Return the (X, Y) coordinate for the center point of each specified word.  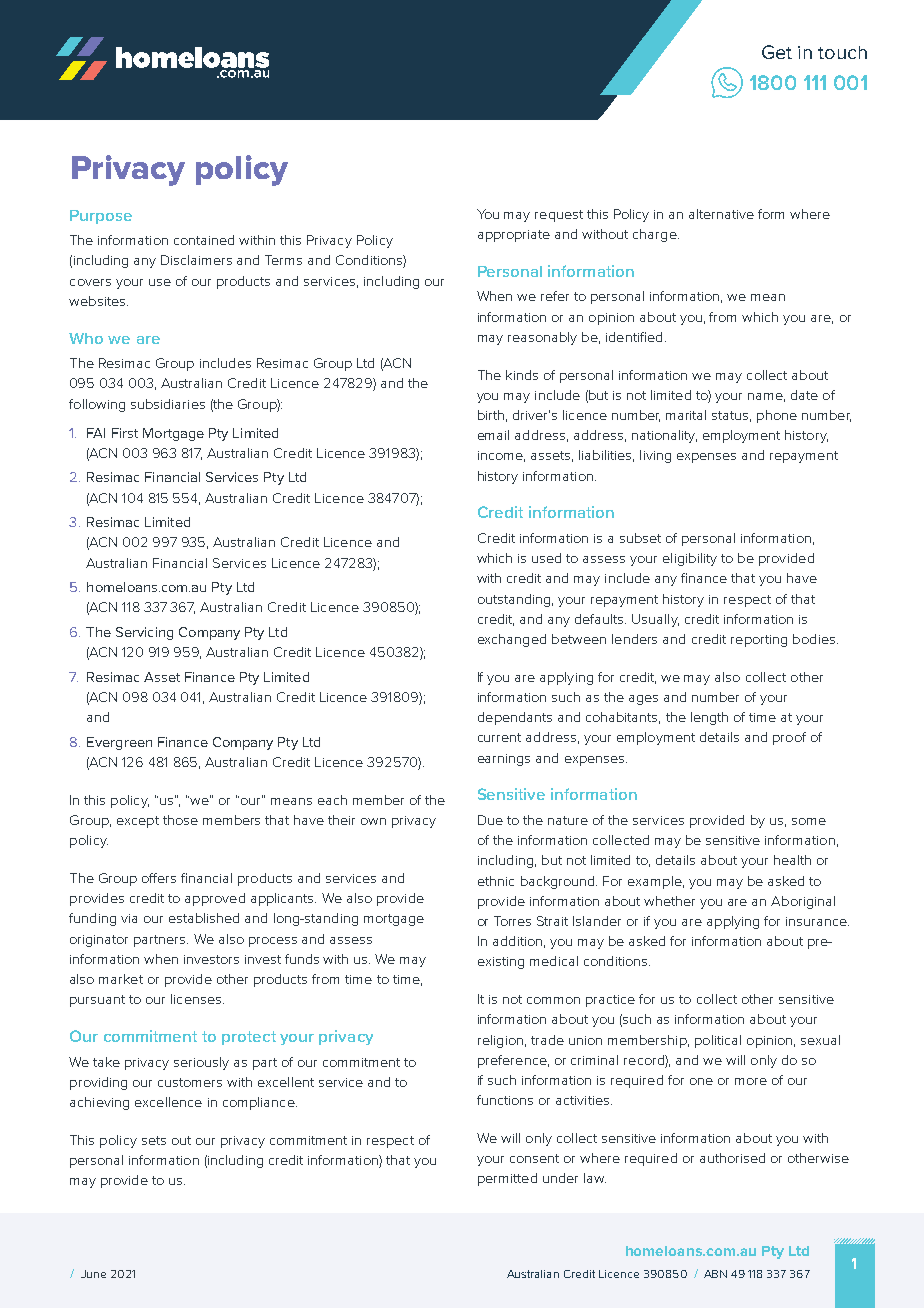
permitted (507, 1179)
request (559, 216)
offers (159, 878)
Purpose (101, 217)
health (792, 860)
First (125, 433)
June (93, 1274)
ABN (715, 1274)
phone (777, 416)
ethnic (496, 881)
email (493, 435)
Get (777, 52)
